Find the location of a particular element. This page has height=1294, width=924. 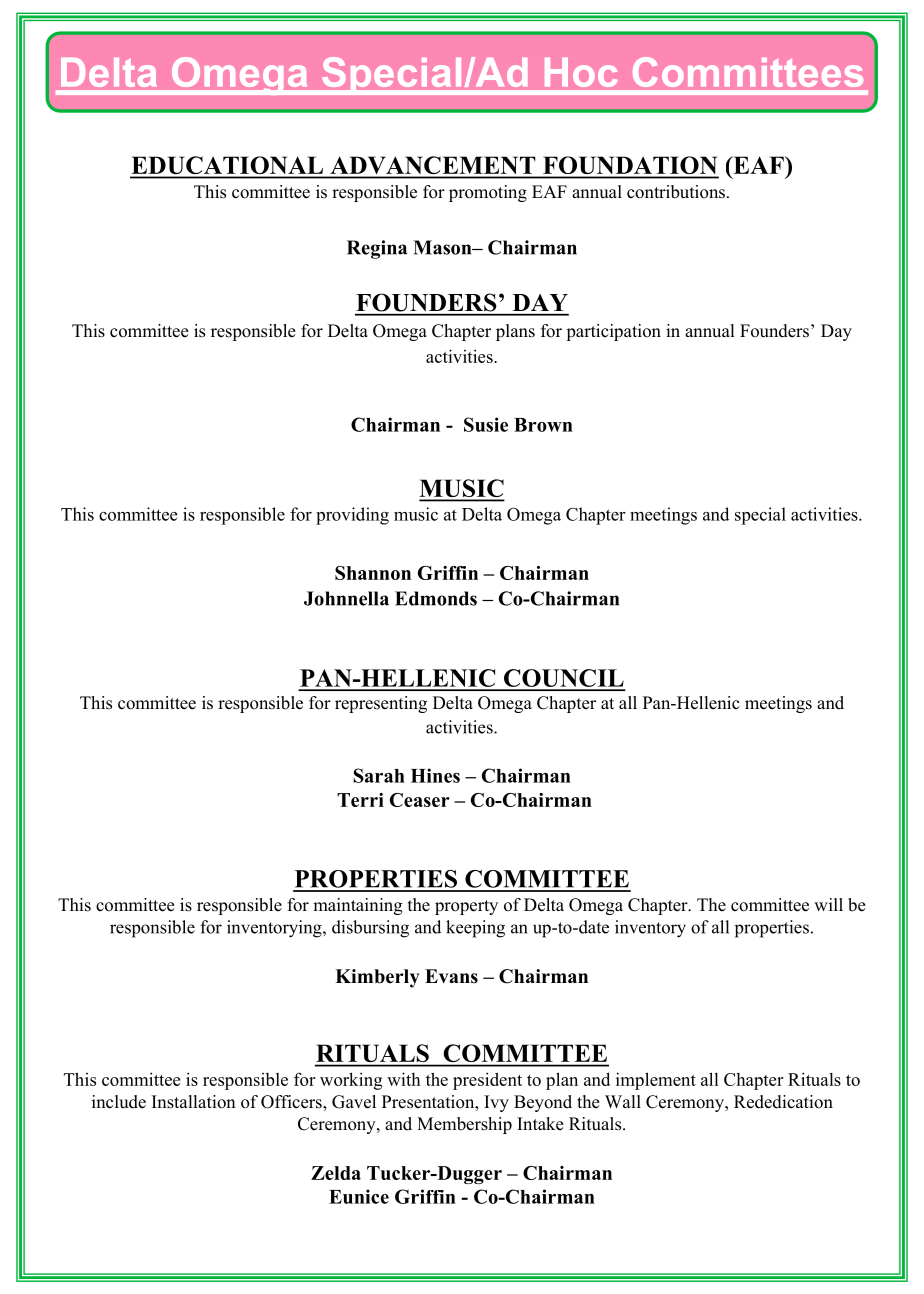

will is located at coordinates (828, 904).
